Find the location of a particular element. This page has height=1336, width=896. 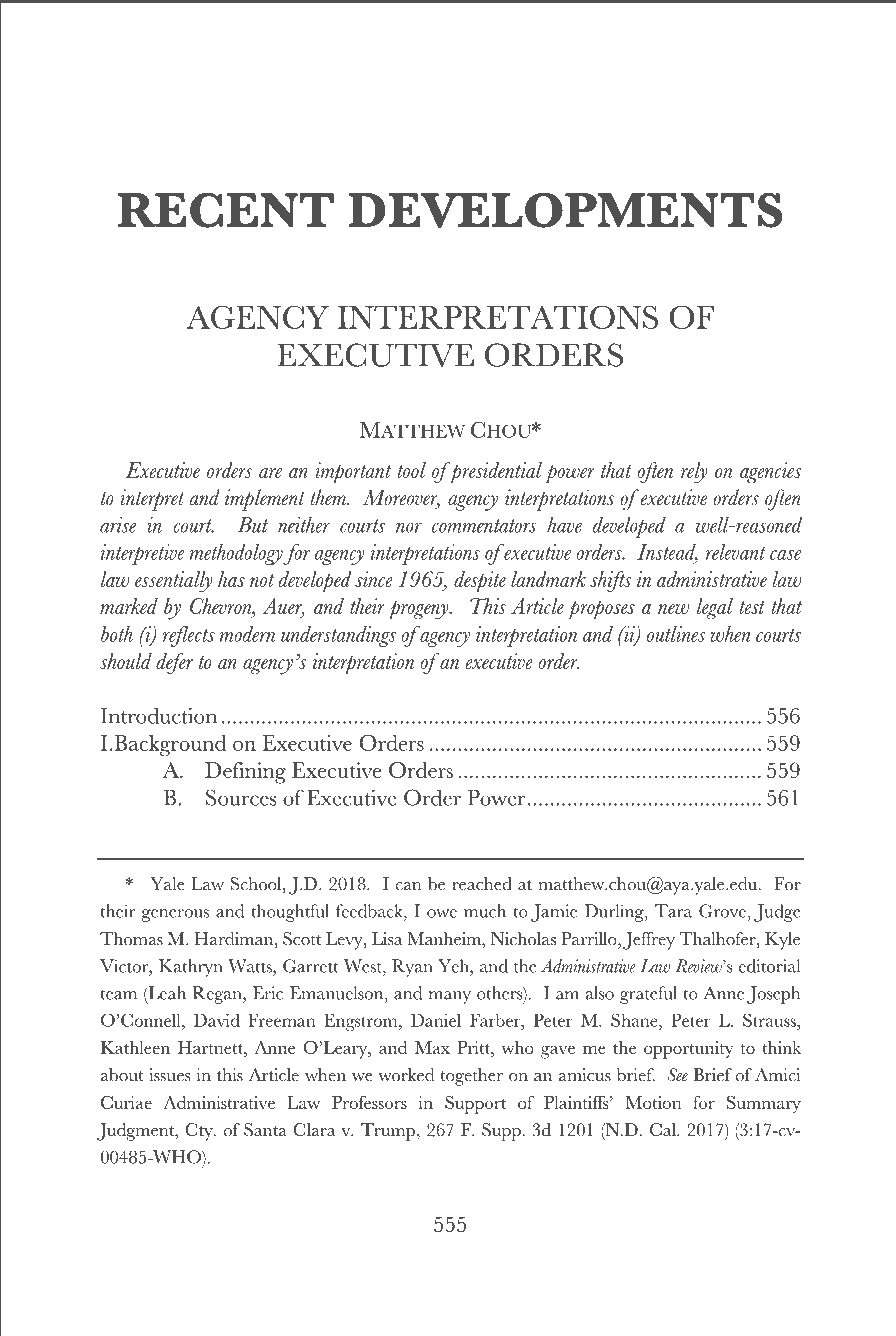

DEVELOPMENTS is located at coordinates (565, 210).
